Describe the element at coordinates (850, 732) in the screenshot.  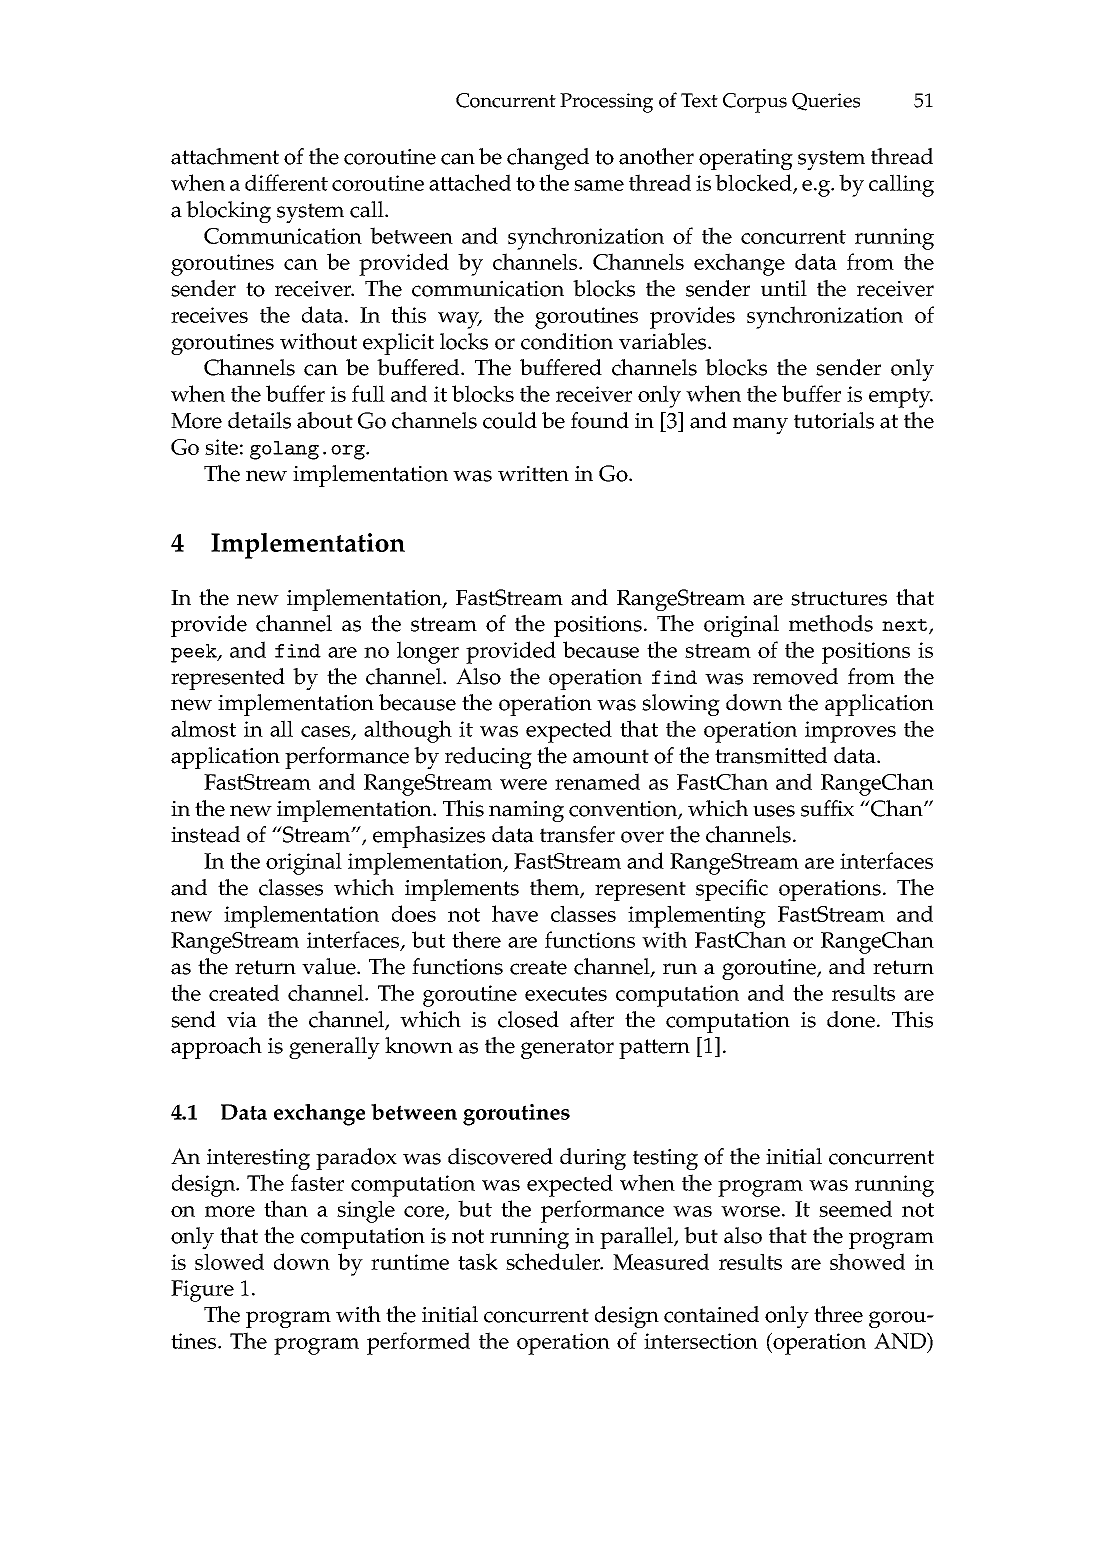
I see `improves` at that location.
